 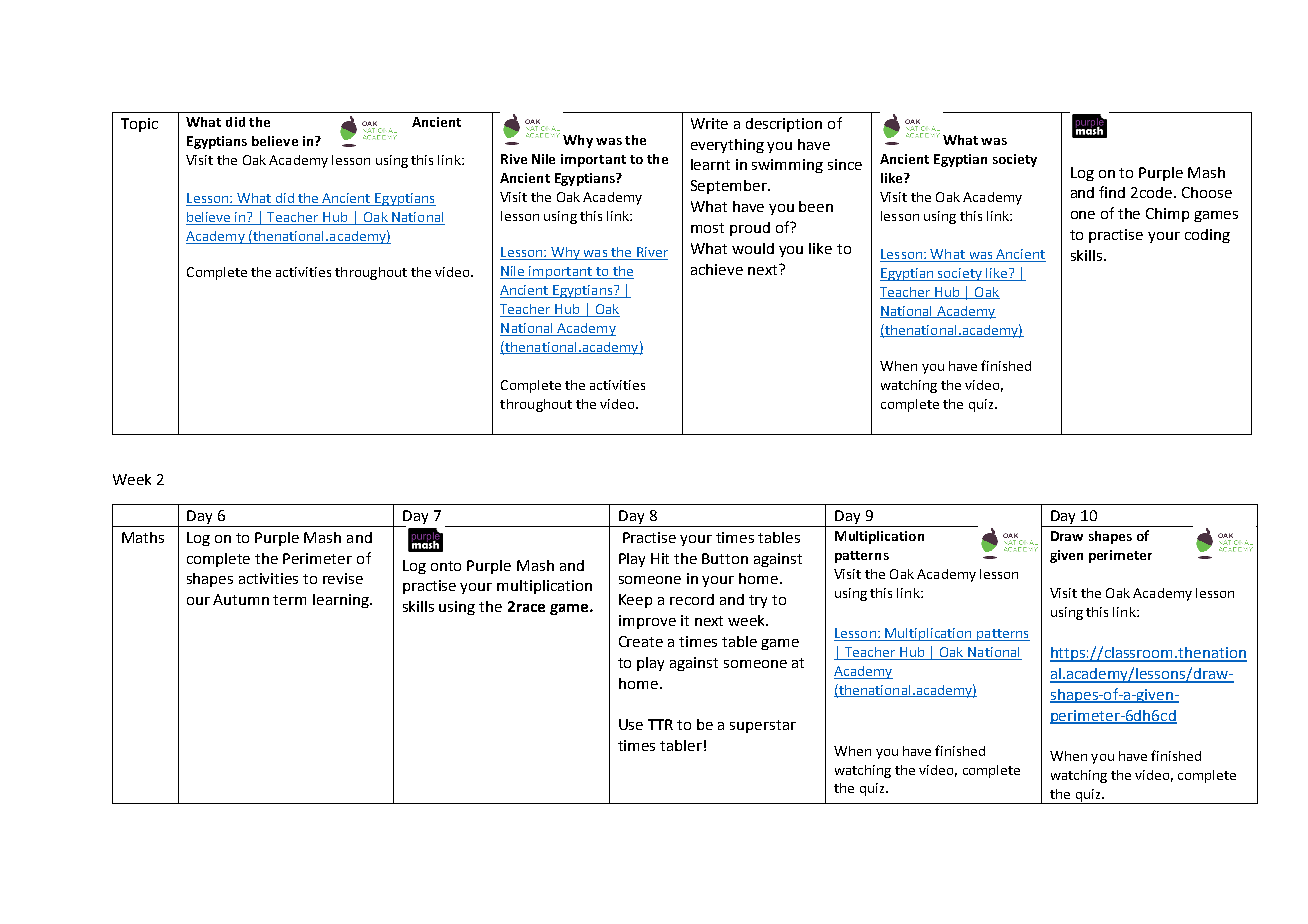 What do you see at coordinates (139, 125) in the screenshot?
I see `Topic` at bounding box center [139, 125].
